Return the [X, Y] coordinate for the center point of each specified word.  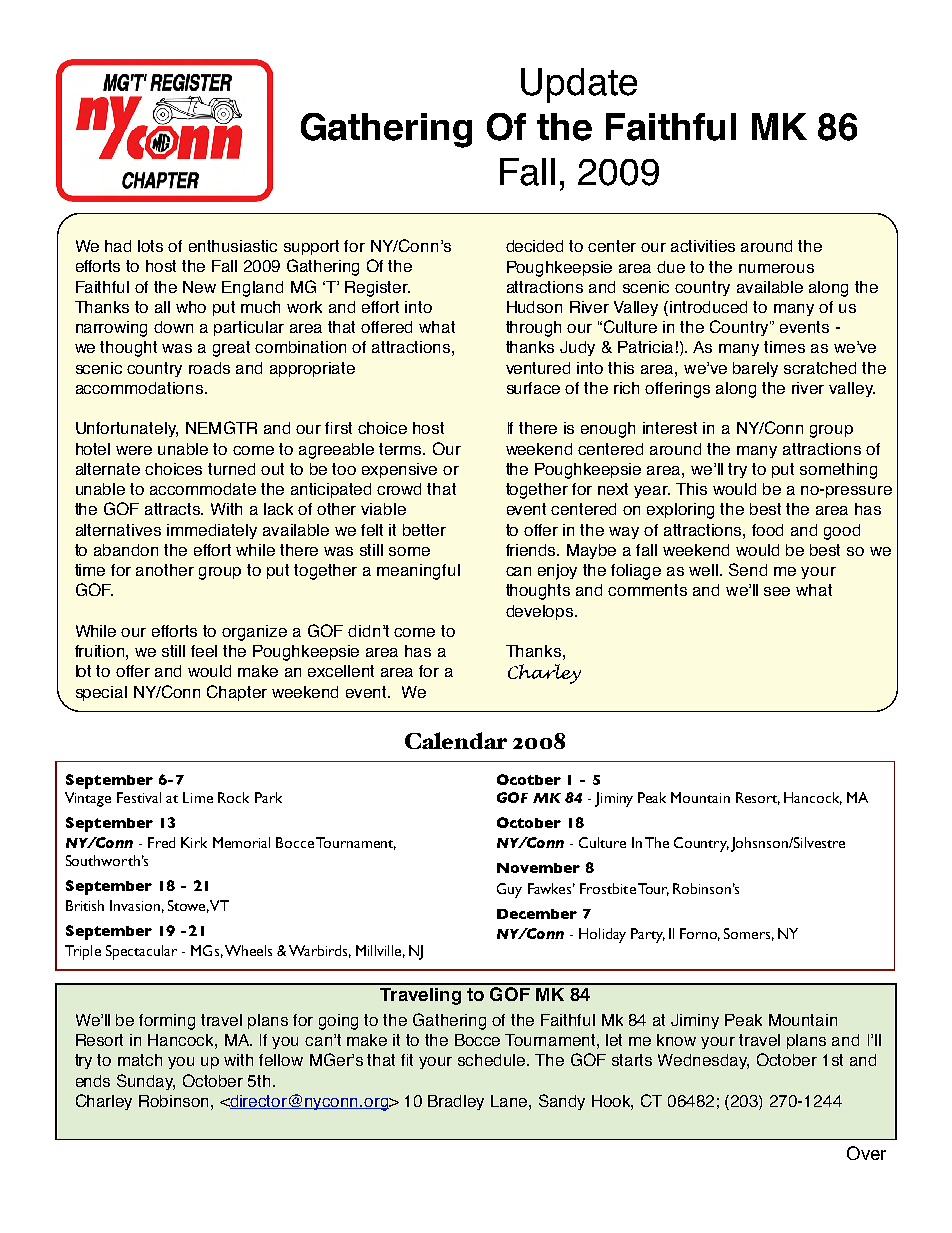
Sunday [146, 1082]
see [777, 591]
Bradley [456, 1102]
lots [150, 246]
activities [703, 246]
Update [579, 85]
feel [204, 651]
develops [541, 612]
